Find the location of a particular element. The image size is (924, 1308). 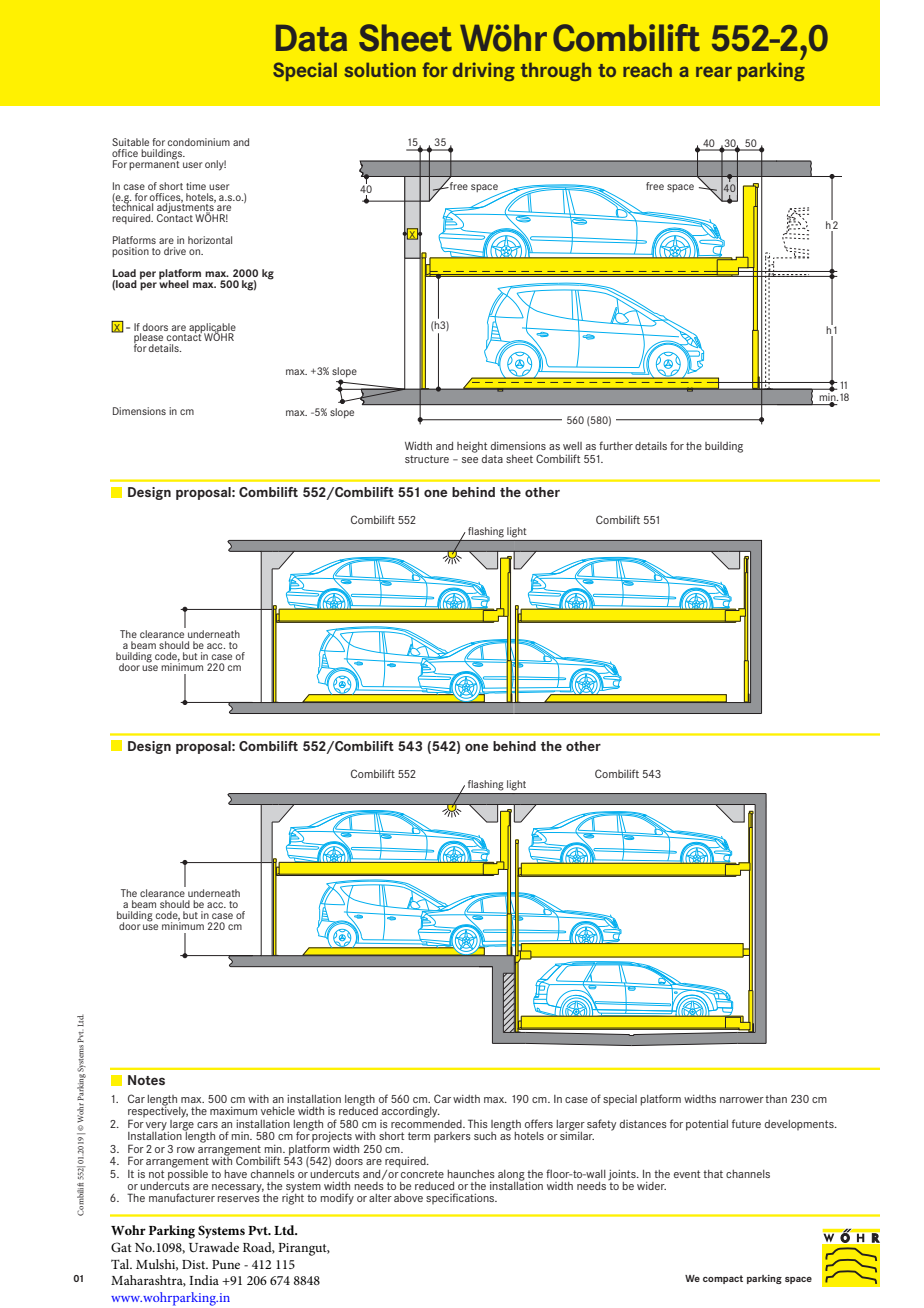

condominium is located at coordinates (198, 142).
